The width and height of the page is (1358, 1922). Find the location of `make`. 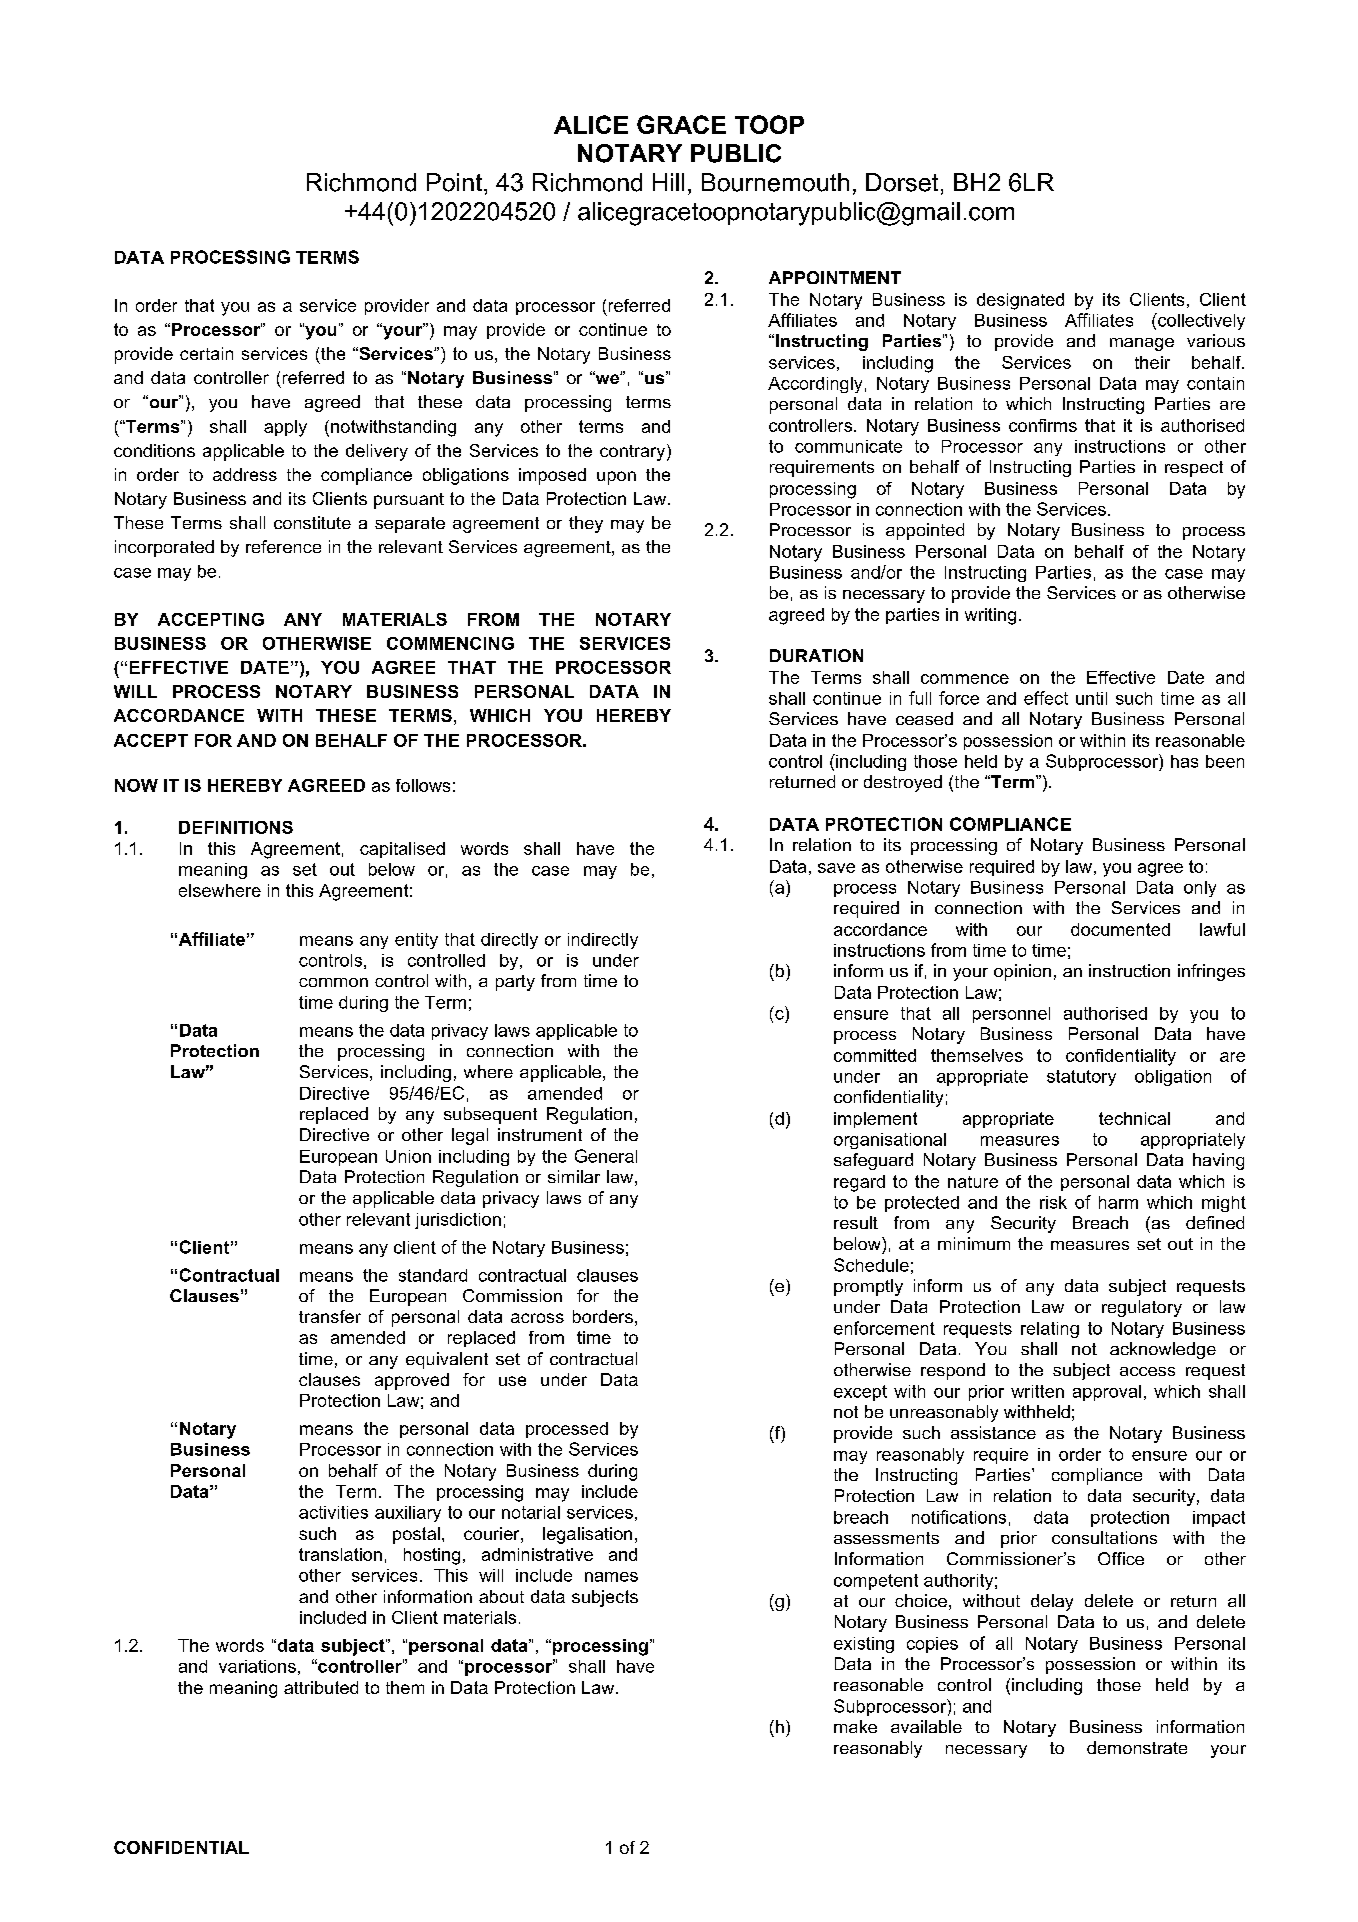

make is located at coordinates (855, 1726).
